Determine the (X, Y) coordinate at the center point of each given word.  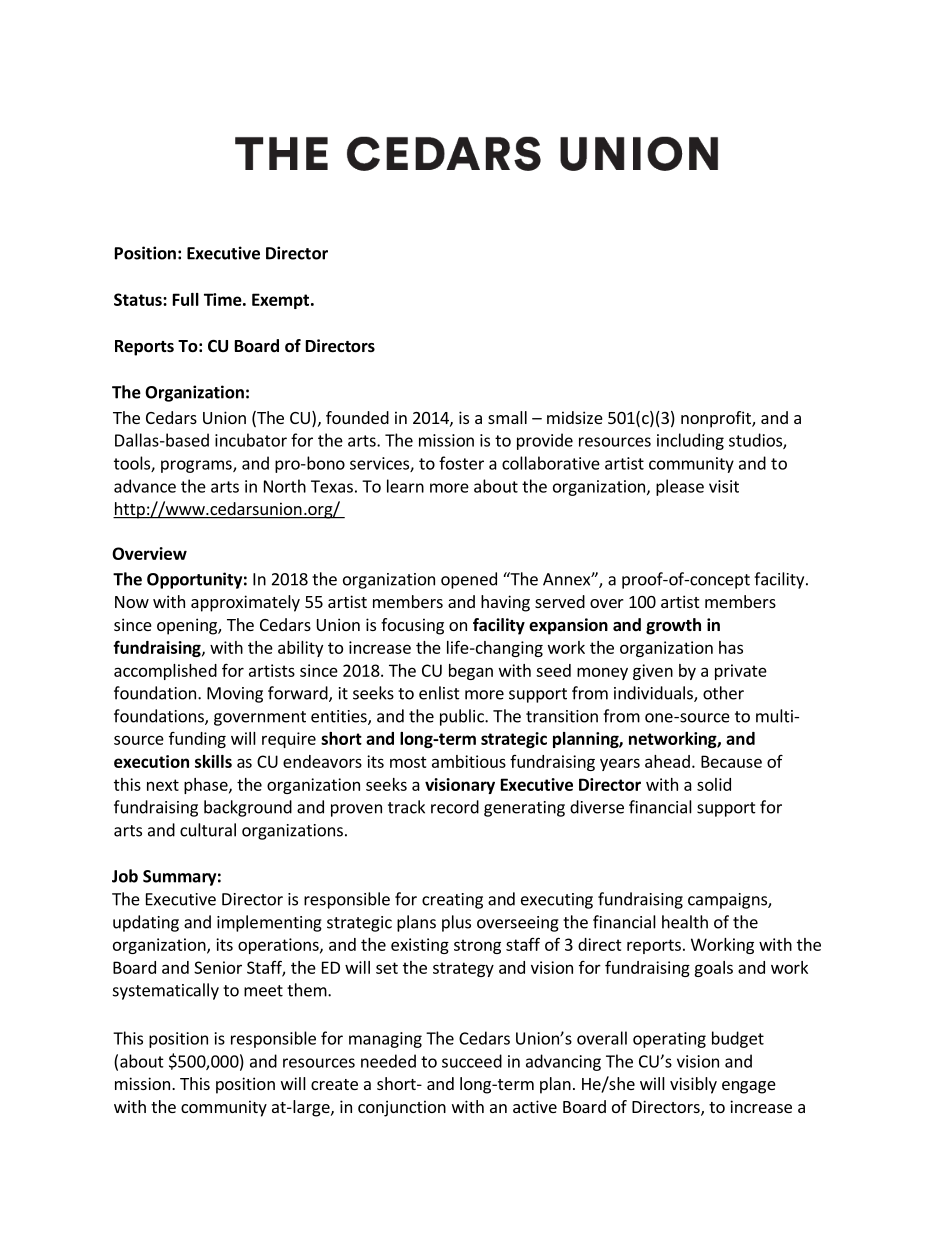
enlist (439, 693)
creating (452, 901)
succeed (472, 1061)
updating (146, 923)
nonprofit (717, 419)
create (334, 1084)
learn (405, 486)
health (685, 922)
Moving (235, 695)
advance (145, 486)
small (507, 417)
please (680, 487)
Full (186, 299)
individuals (654, 694)
